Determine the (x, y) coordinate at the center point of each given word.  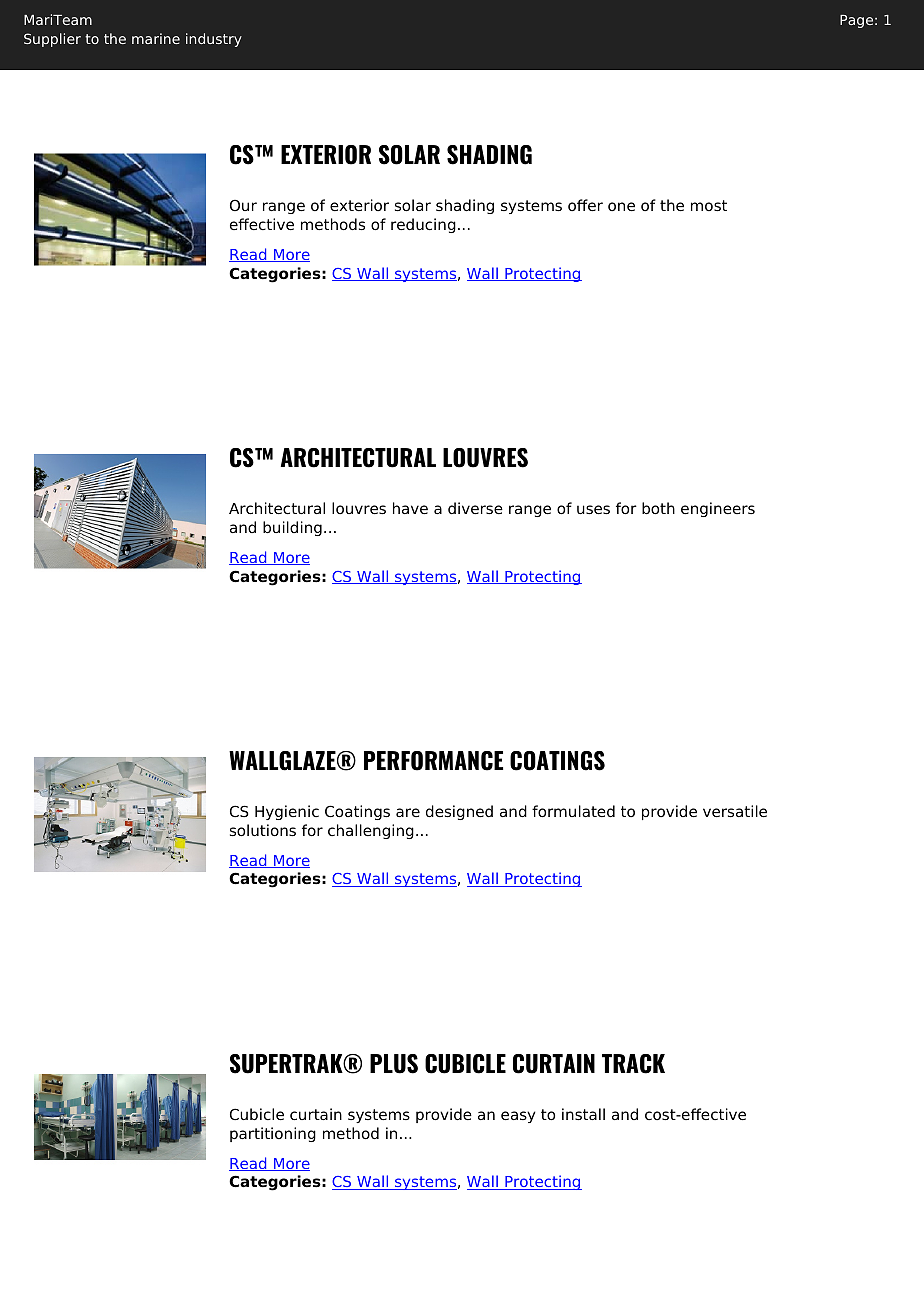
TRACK (633, 1064)
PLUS (394, 1064)
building (292, 528)
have (410, 508)
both (658, 508)
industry (214, 40)
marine (156, 38)
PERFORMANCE (433, 761)
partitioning (273, 1134)
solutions (263, 830)
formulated (573, 811)
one (621, 207)
